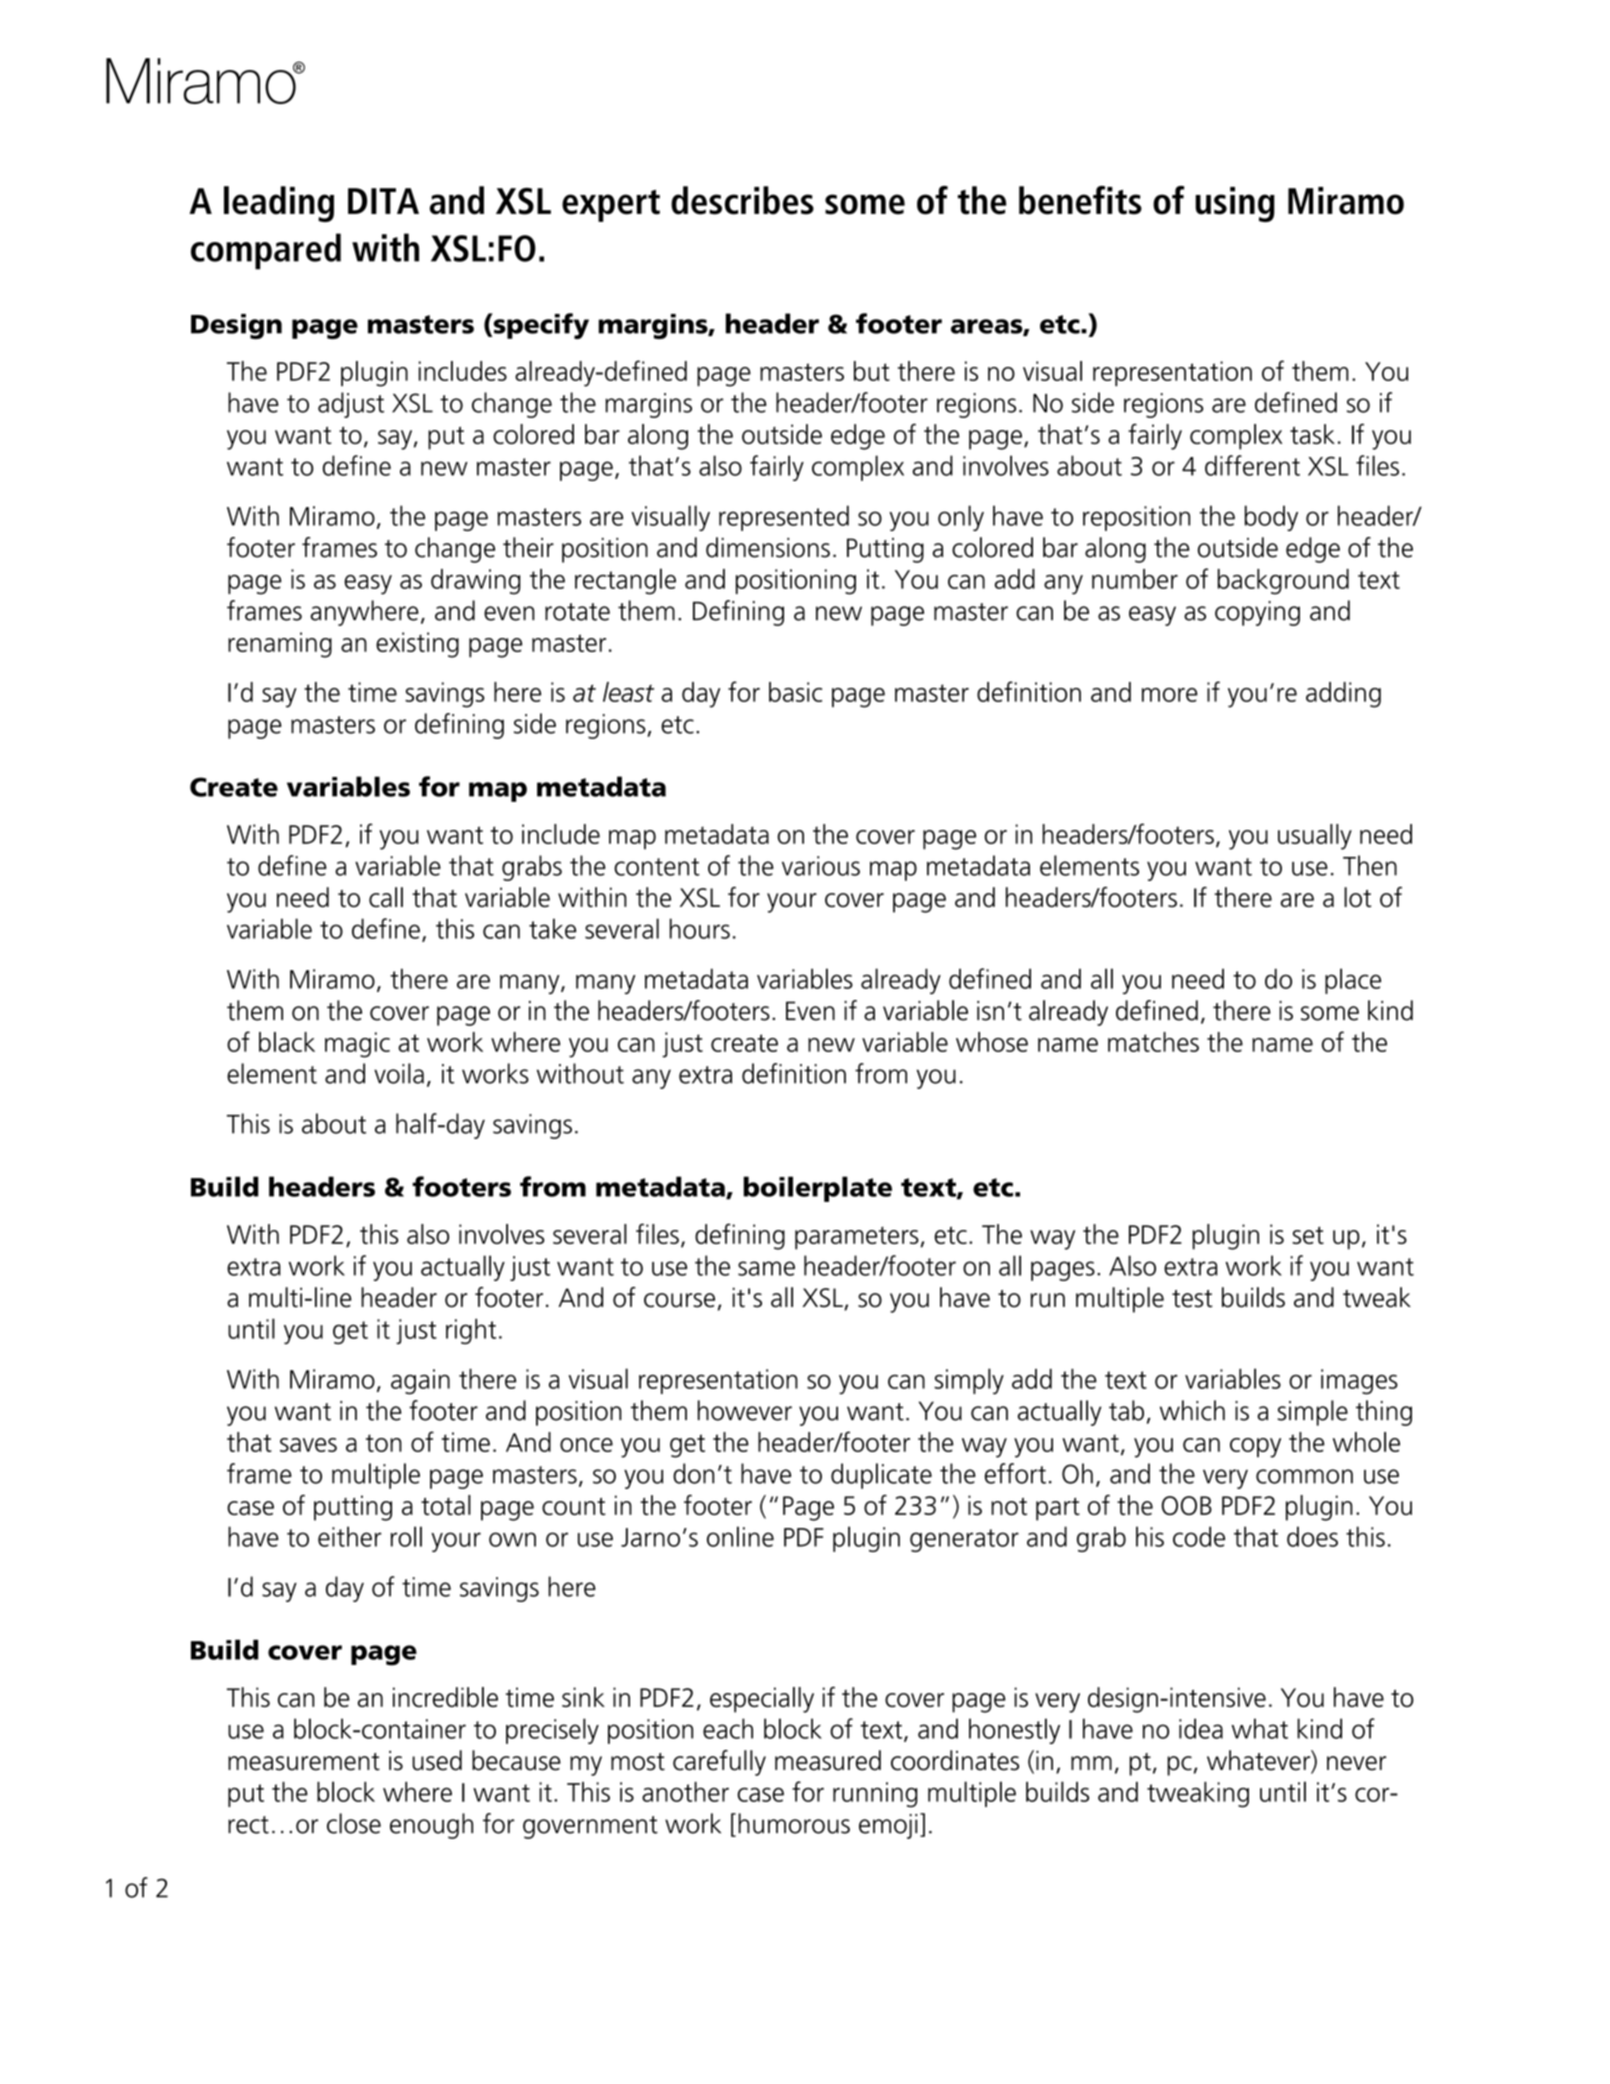 The image size is (1610, 2084). I want to click on again, so click(420, 1382).
